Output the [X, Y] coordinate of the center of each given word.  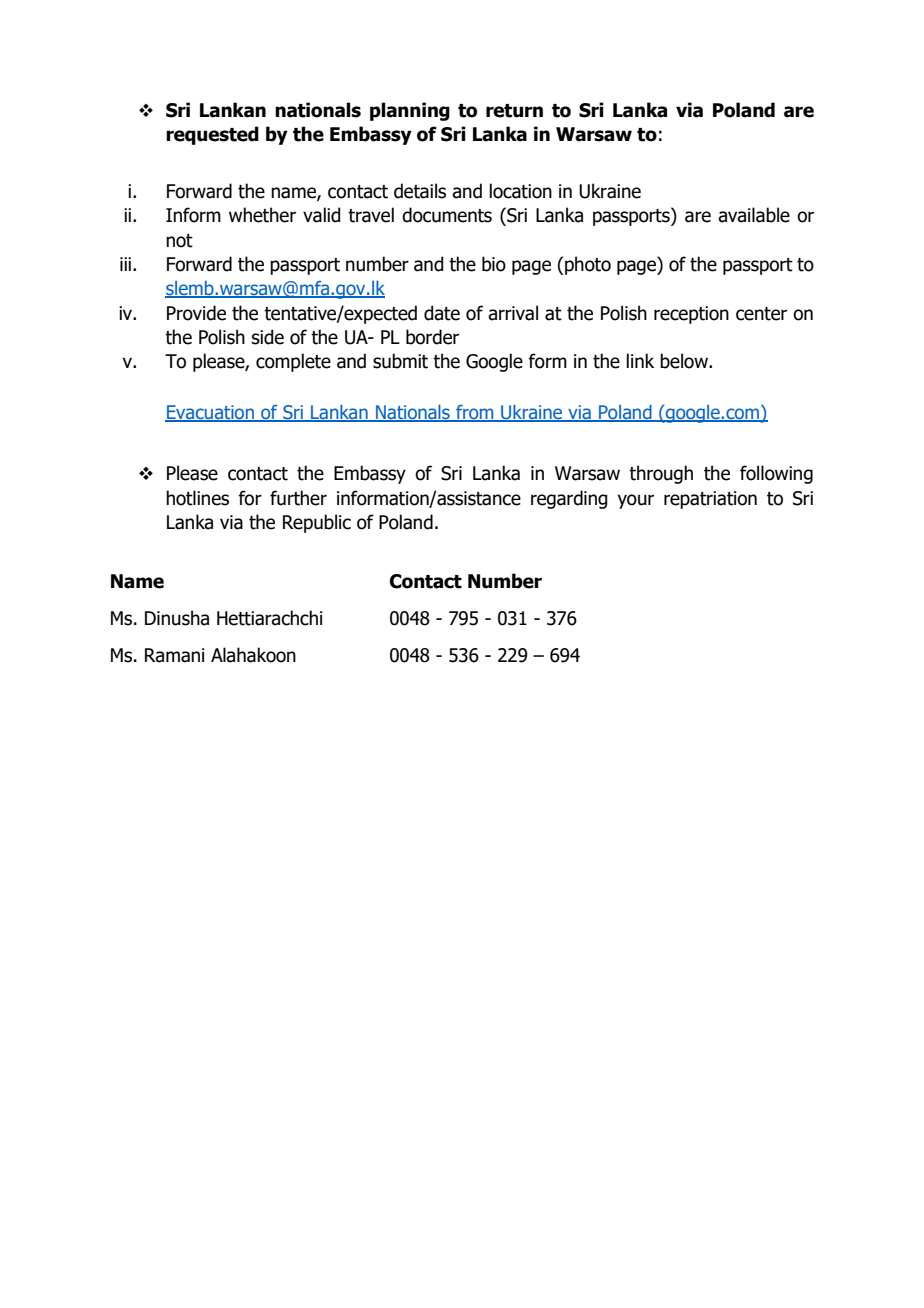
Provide [196, 313]
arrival [513, 313]
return [514, 111]
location [520, 191]
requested [212, 135]
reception [691, 315]
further [298, 498]
